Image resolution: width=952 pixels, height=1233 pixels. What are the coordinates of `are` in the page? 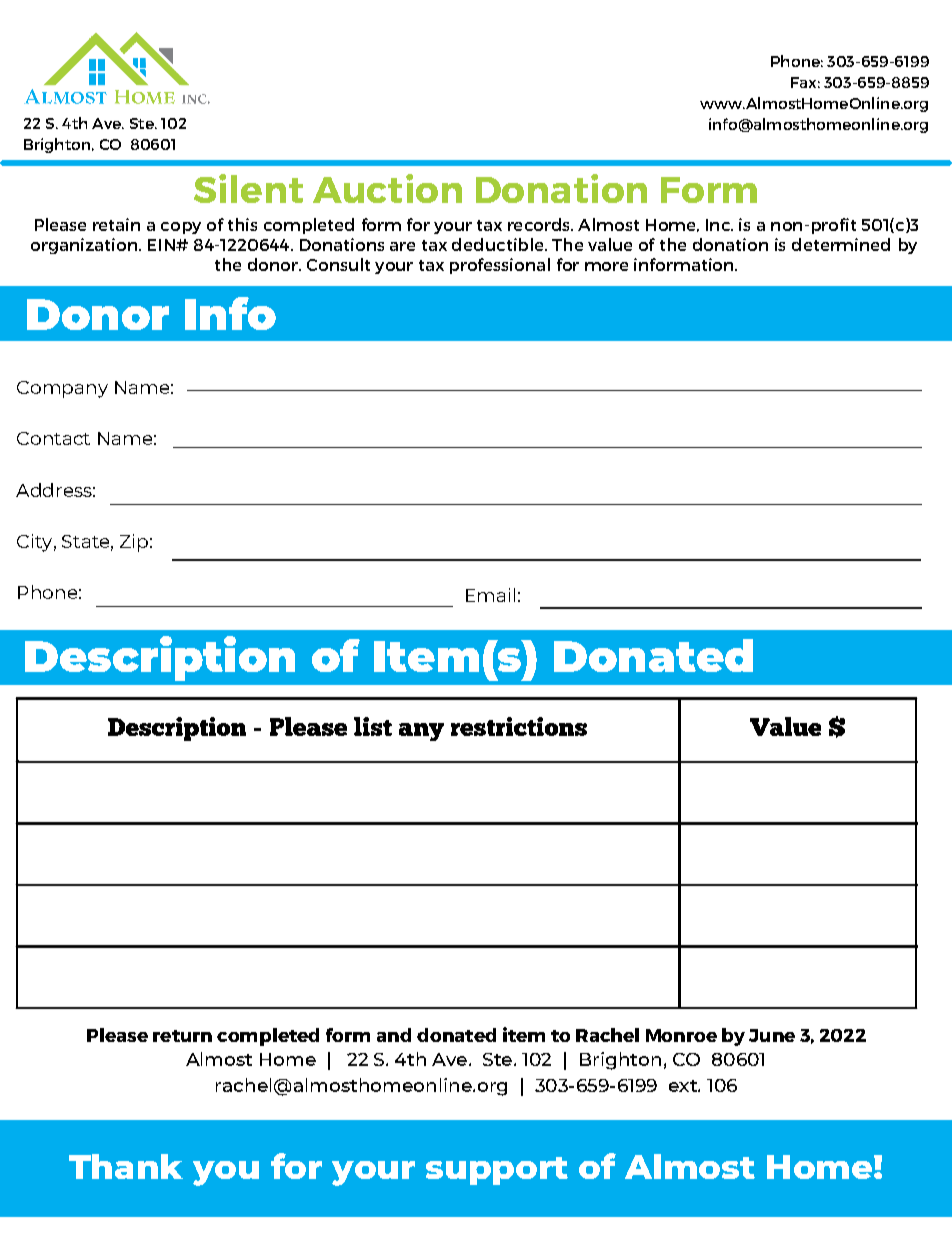 It's located at (402, 246).
